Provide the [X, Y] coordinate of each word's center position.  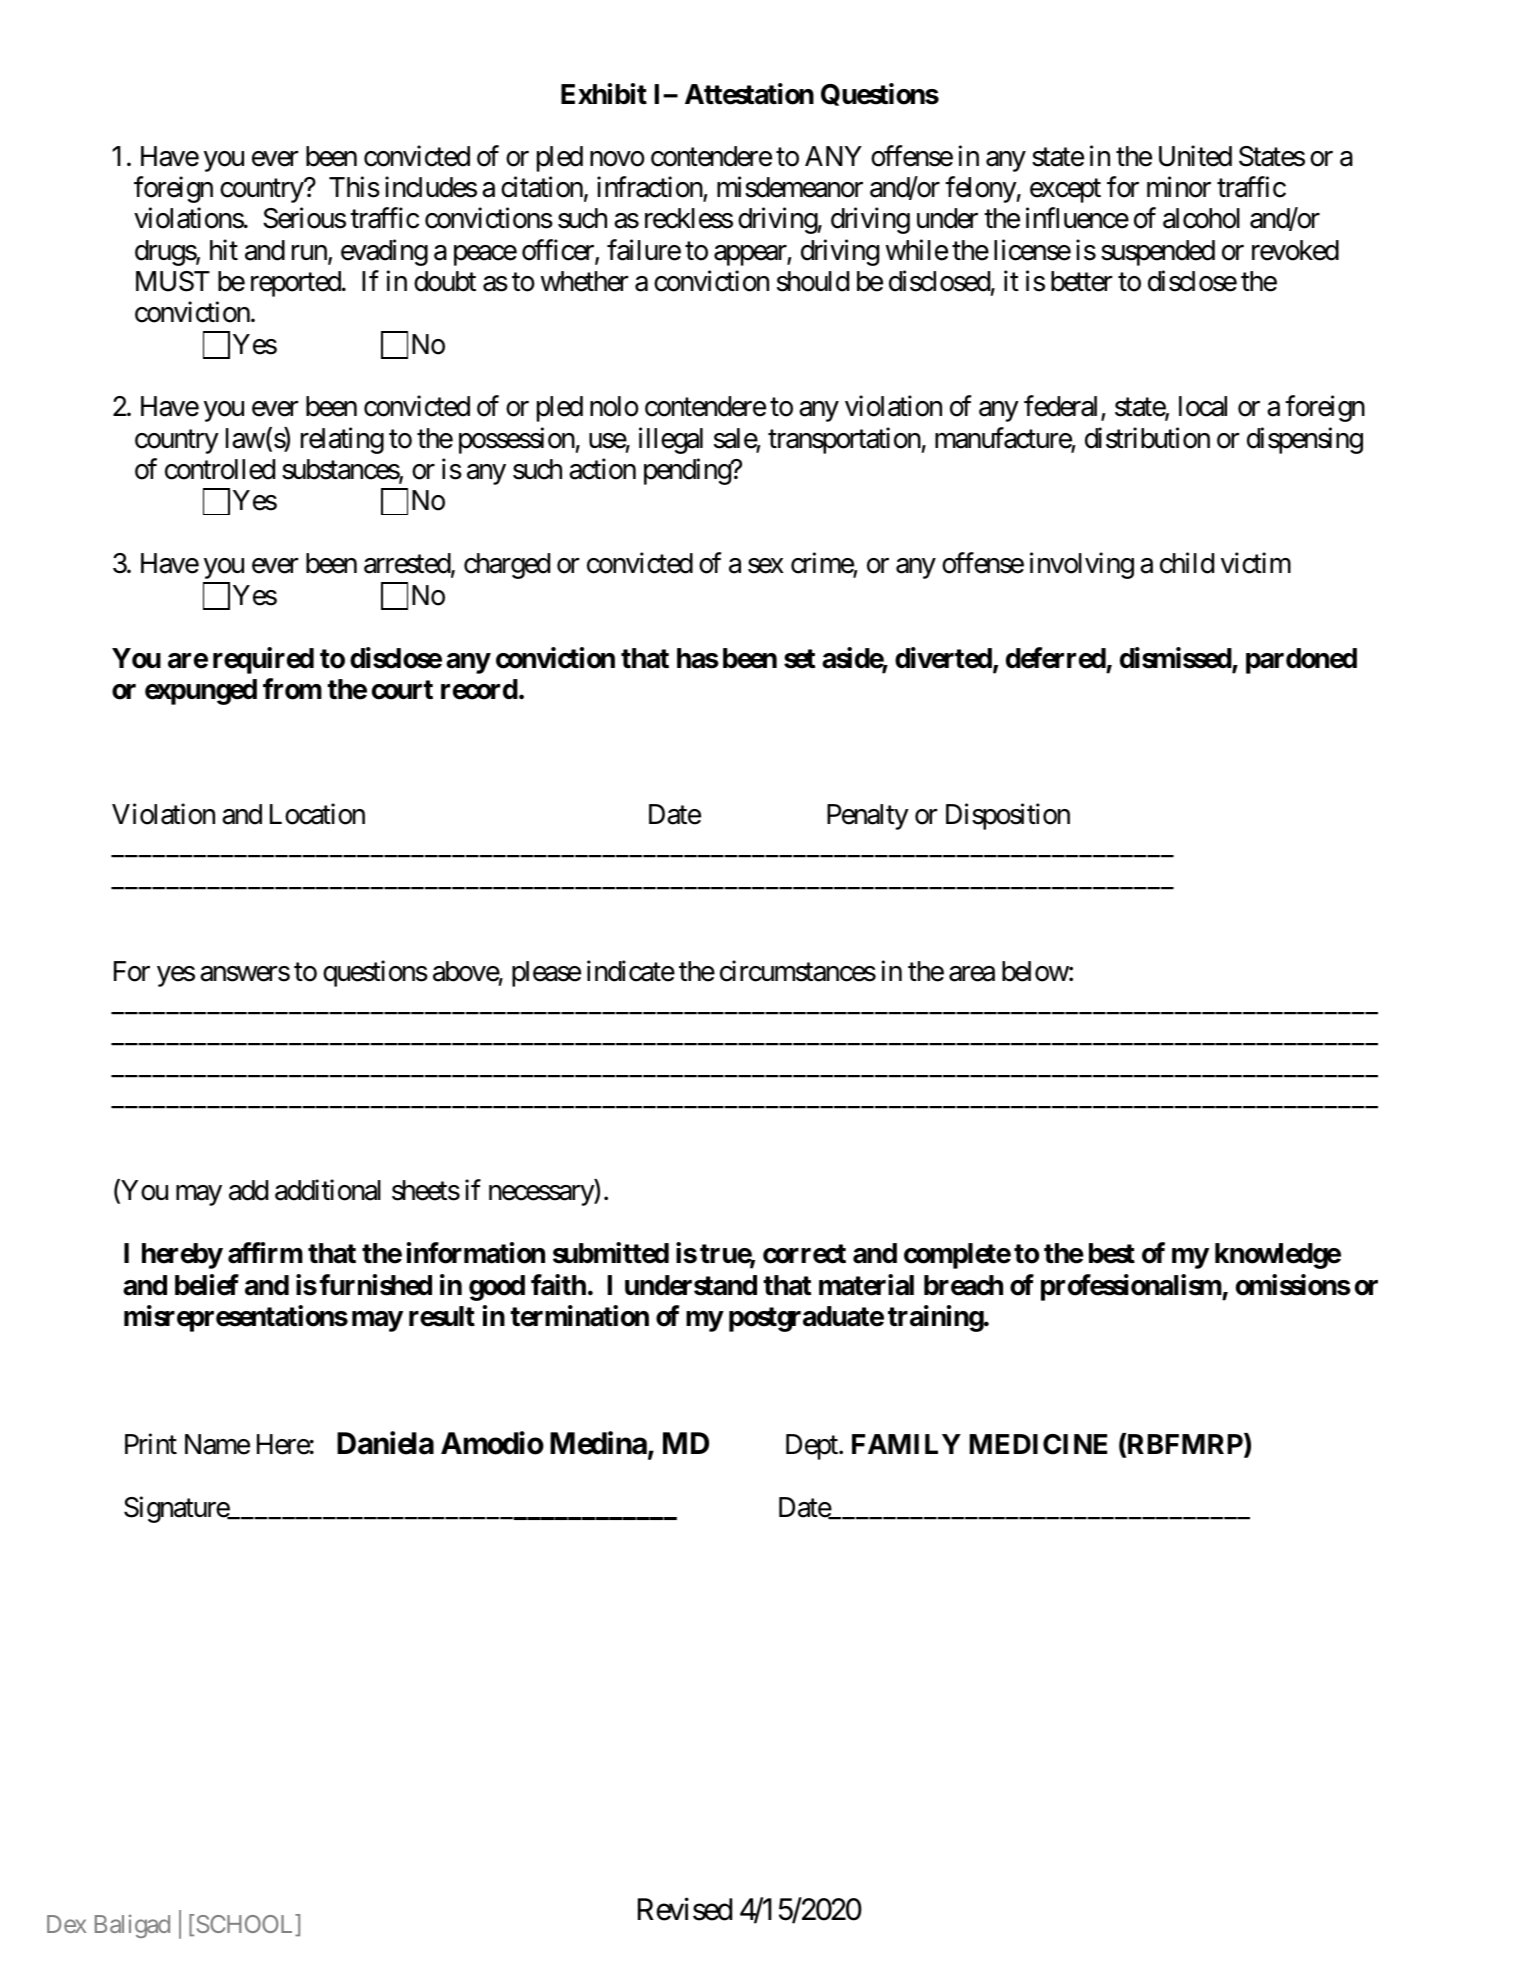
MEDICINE [1038, 1444]
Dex [66, 1924]
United [1195, 156]
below [1035, 971]
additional [328, 1190]
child [1187, 563]
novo [617, 159]
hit [224, 249]
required [263, 660]
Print [151, 1443]
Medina [598, 1443]
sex [766, 566]
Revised [685, 1909]
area [972, 974]
